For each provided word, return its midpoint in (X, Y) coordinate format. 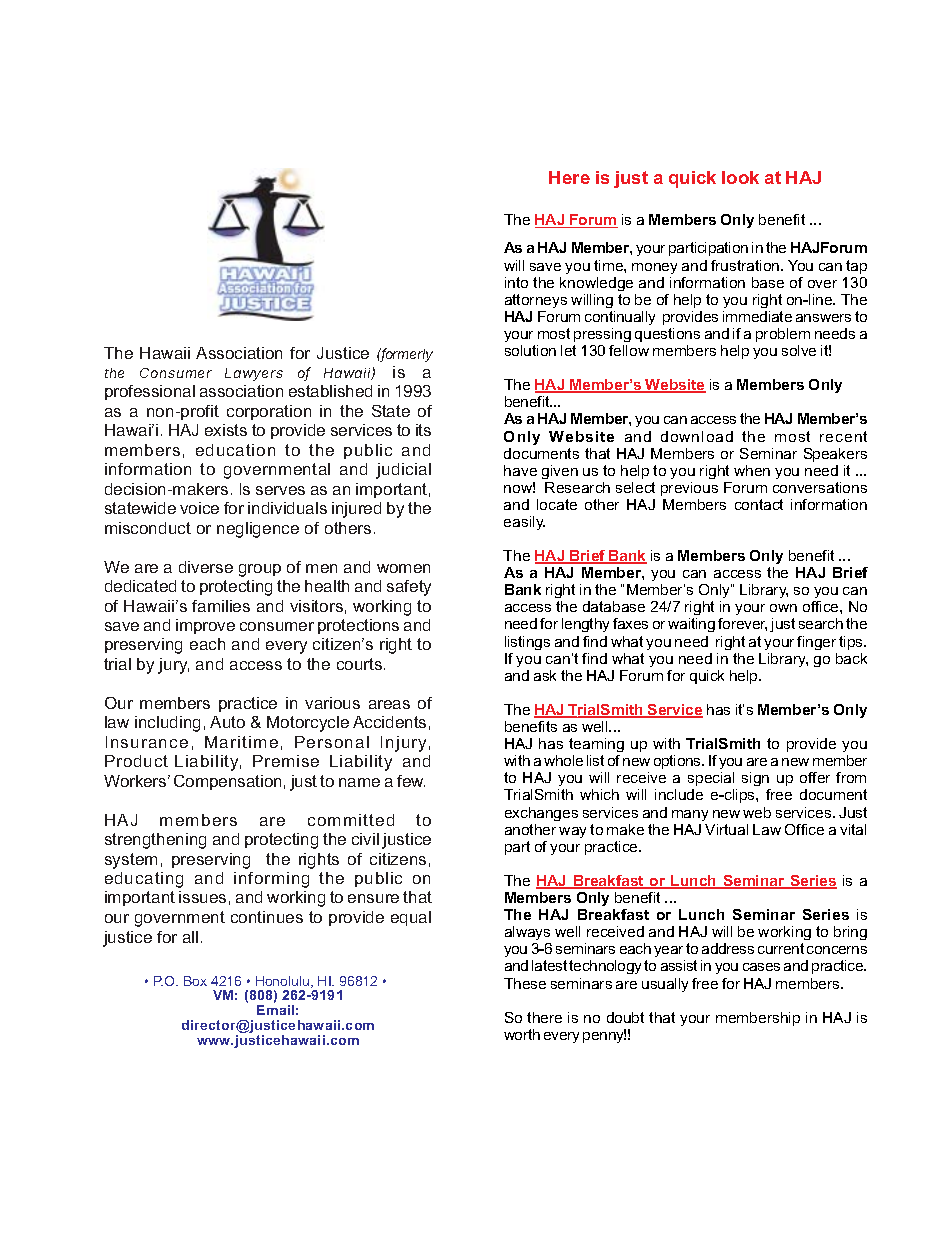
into (516, 282)
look (740, 177)
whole (563, 760)
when (752, 470)
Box (195, 981)
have (520, 470)
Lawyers (254, 374)
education (235, 450)
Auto (227, 722)
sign (756, 781)
